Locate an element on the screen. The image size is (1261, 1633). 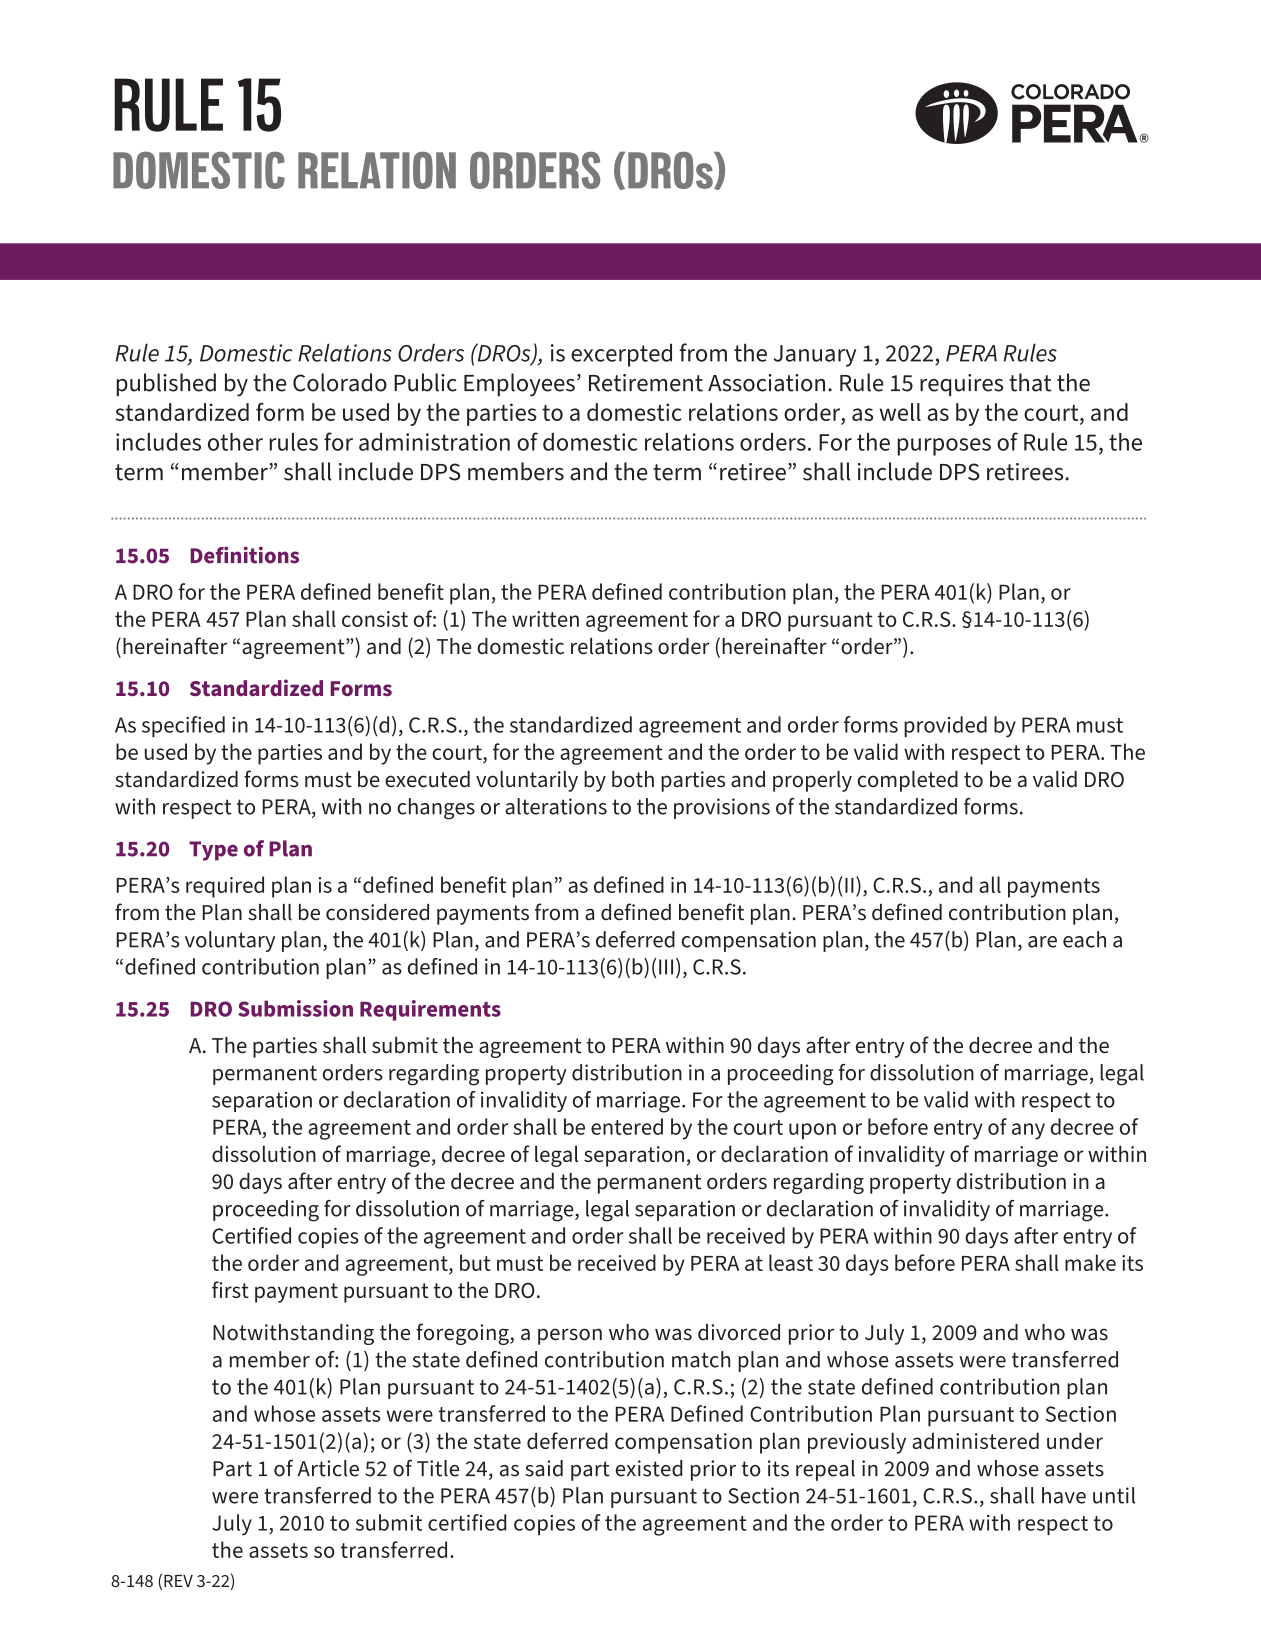
provided is located at coordinates (945, 726).
